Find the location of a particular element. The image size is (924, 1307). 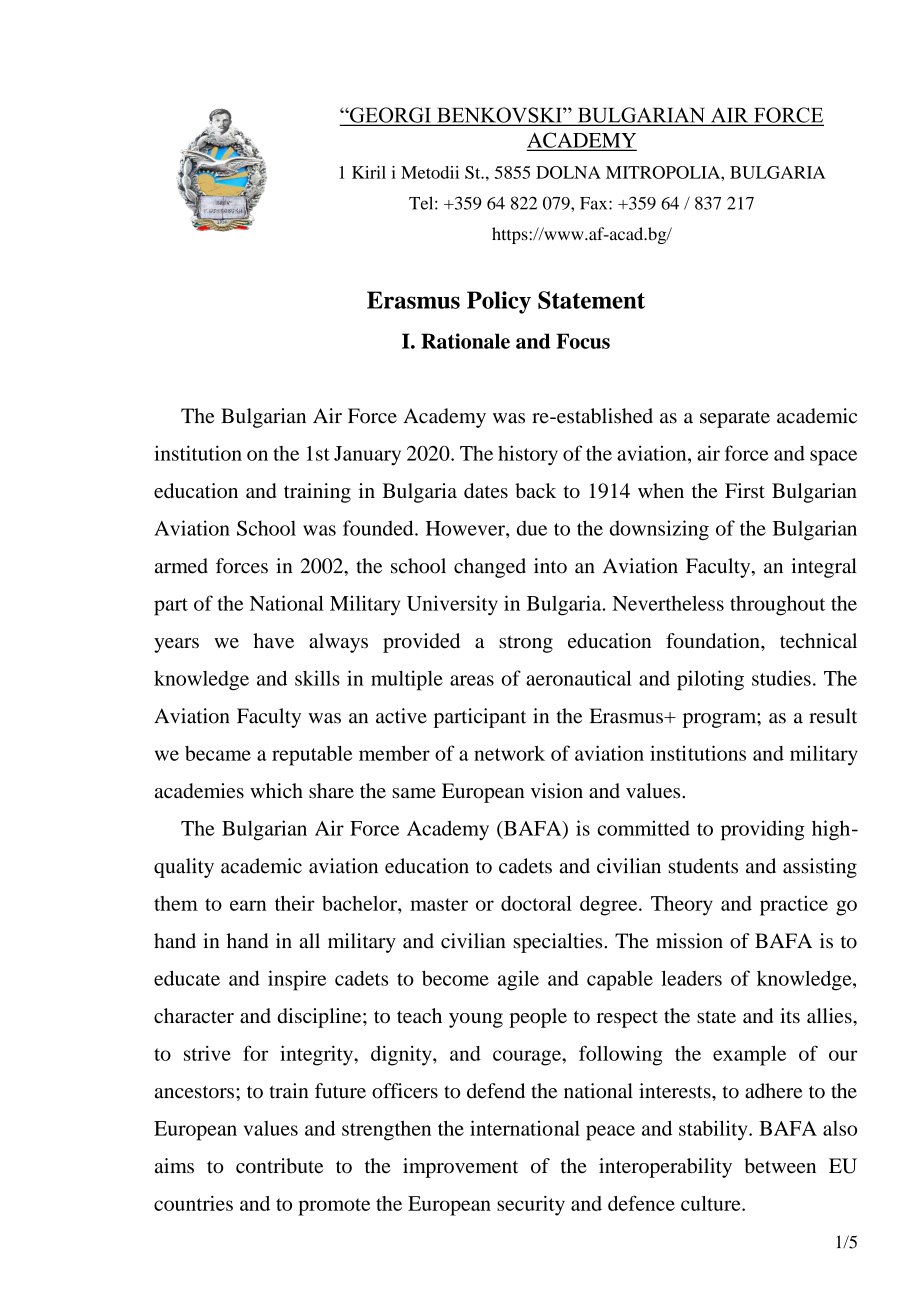

studies is located at coordinates (781, 678).
